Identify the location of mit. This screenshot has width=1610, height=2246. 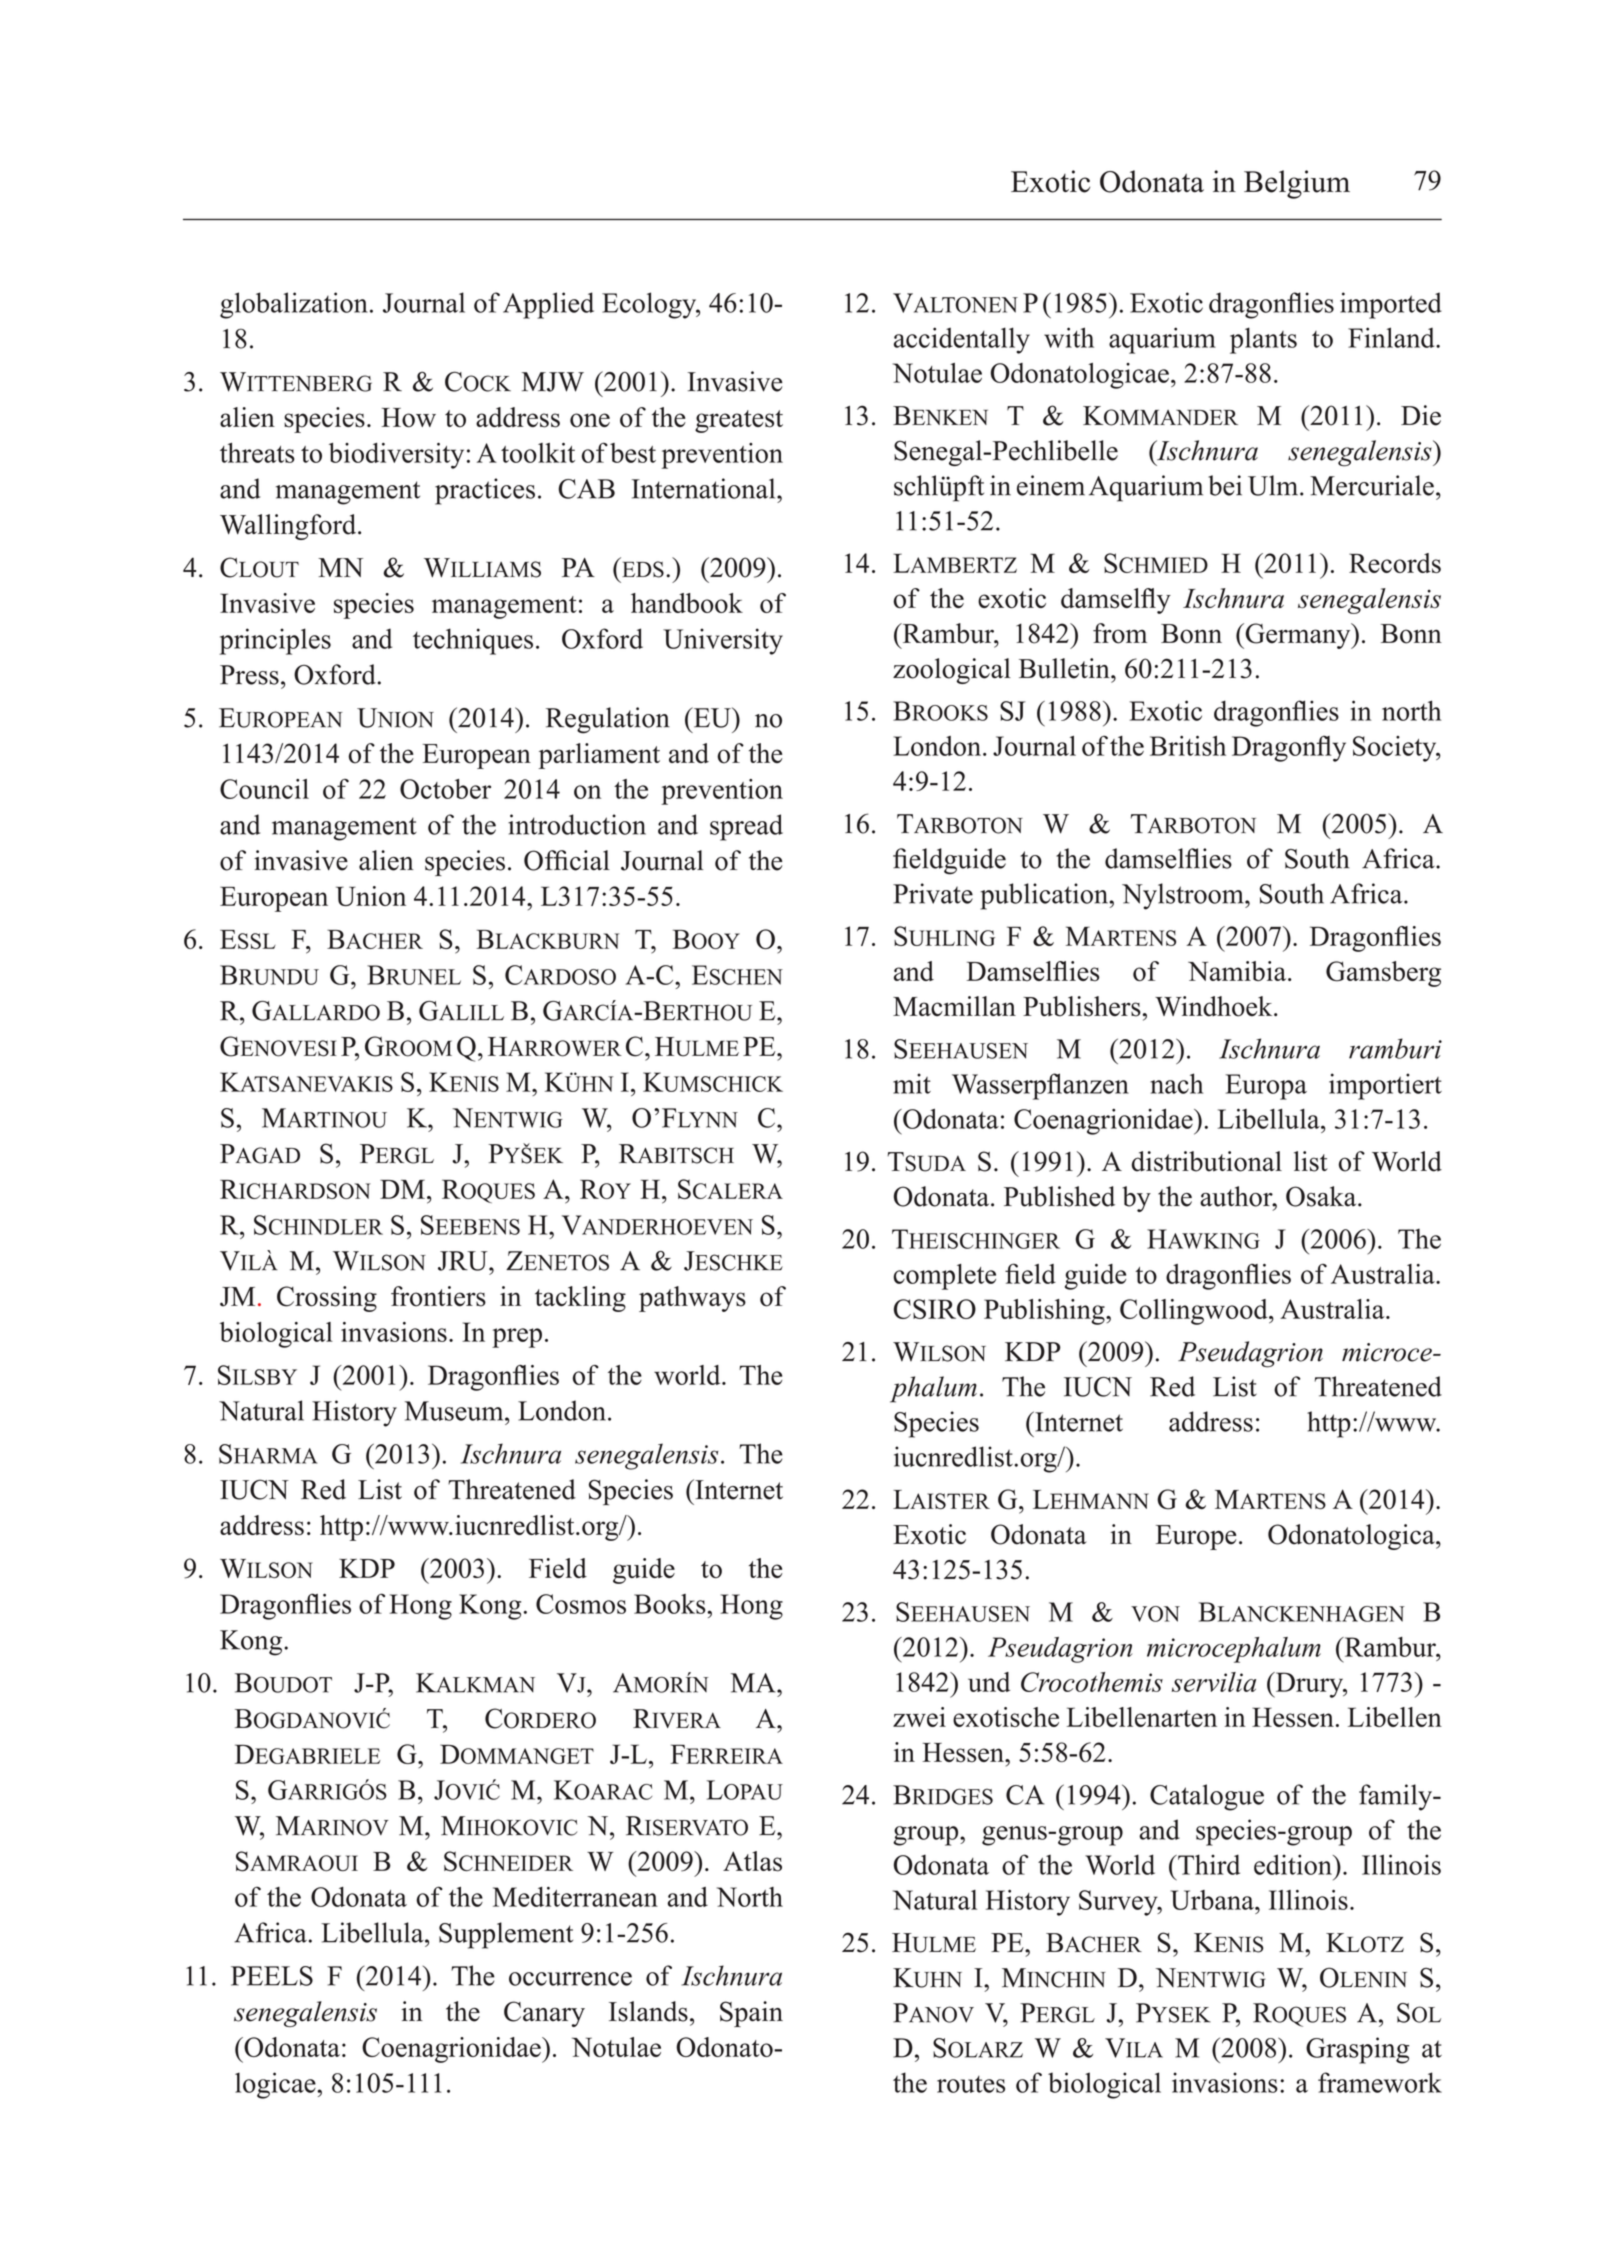
(912, 1083).
